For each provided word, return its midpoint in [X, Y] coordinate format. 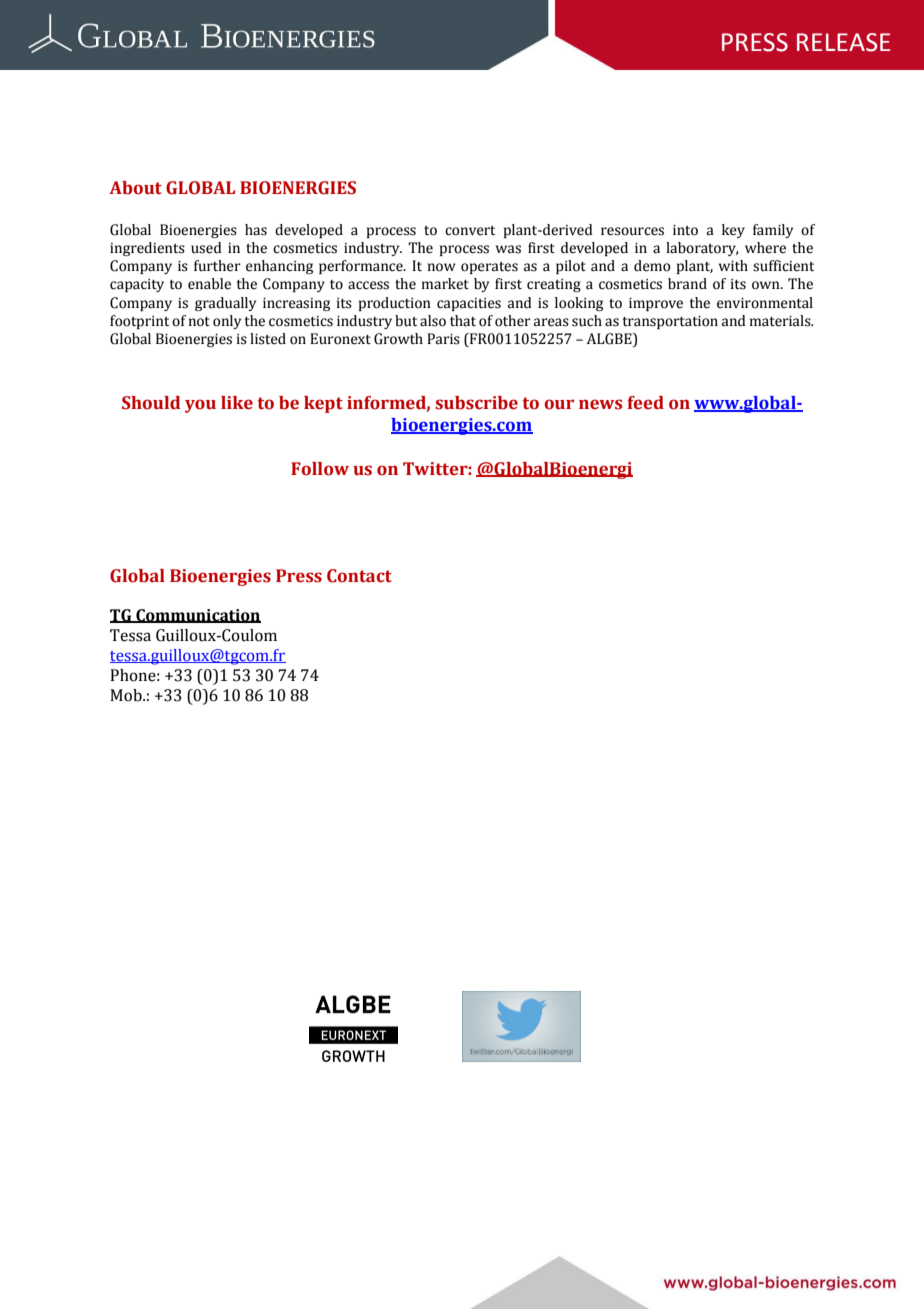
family [773, 231]
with [733, 265]
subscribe [476, 403]
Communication [197, 616]
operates [489, 268]
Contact [359, 576]
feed [645, 403]
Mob [127, 695]
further [217, 266]
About [135, 188]
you [200, 406]
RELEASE [843, 42]
